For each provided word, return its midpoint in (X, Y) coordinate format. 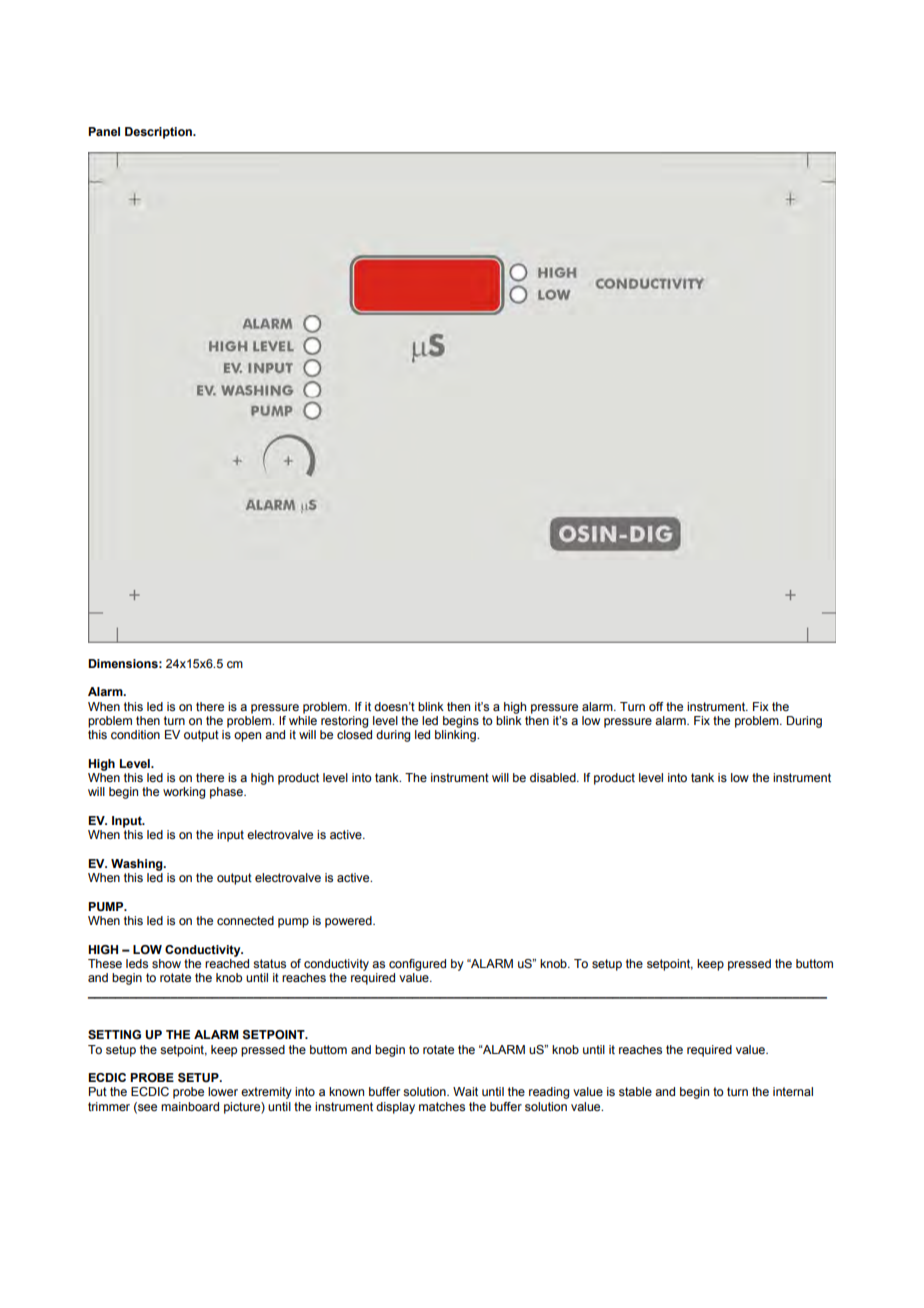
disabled (554, 777)
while (303, 720)
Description (159, 133)
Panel (104, 131)
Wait (465, 1091)
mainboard (190, 1106)
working (184, 793)
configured (417, 965)
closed (354, 734)
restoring (344, 722)
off (656, 706)
